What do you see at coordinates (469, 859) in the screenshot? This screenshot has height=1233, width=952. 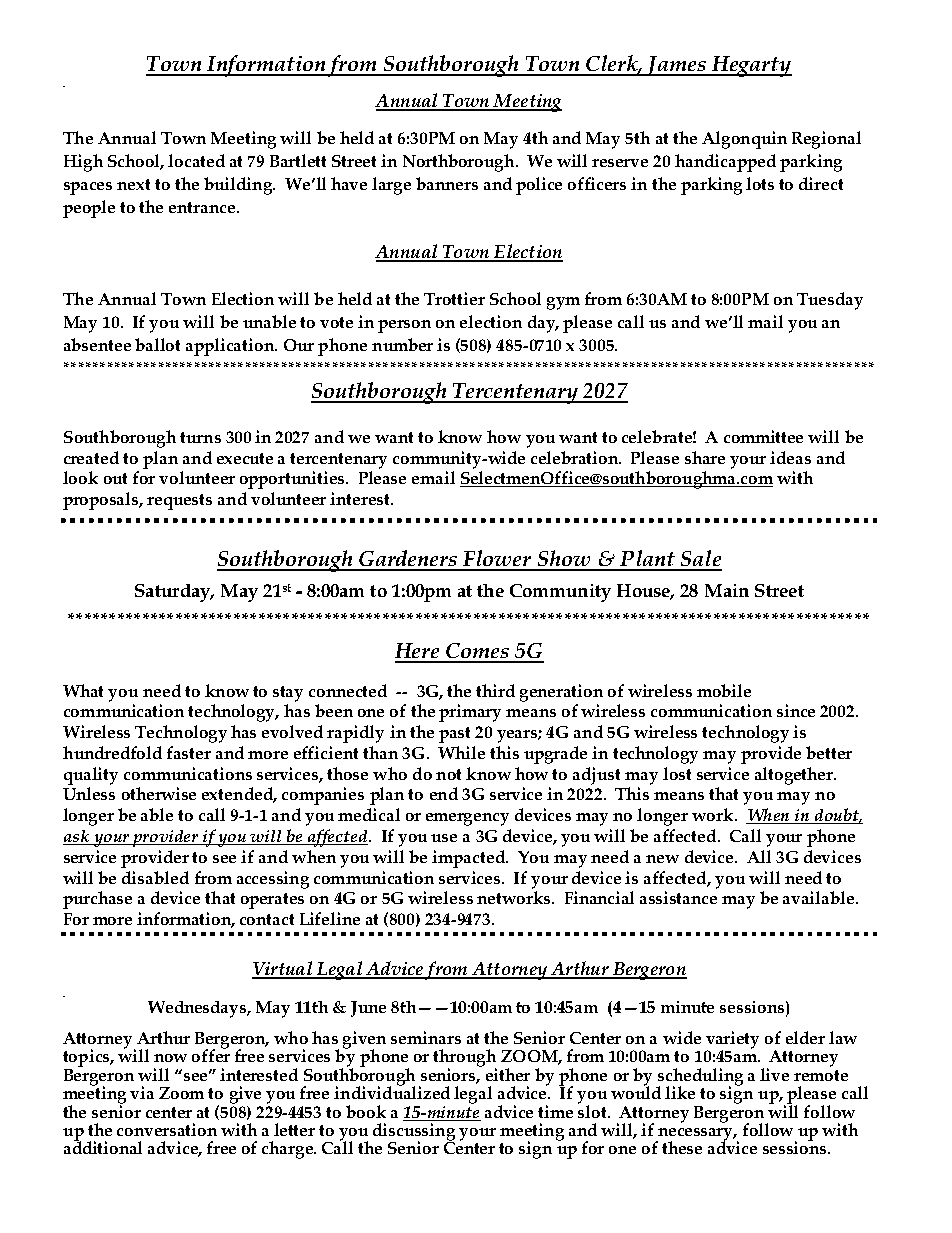 I see `impacted` at bounding box center [469, 859].
